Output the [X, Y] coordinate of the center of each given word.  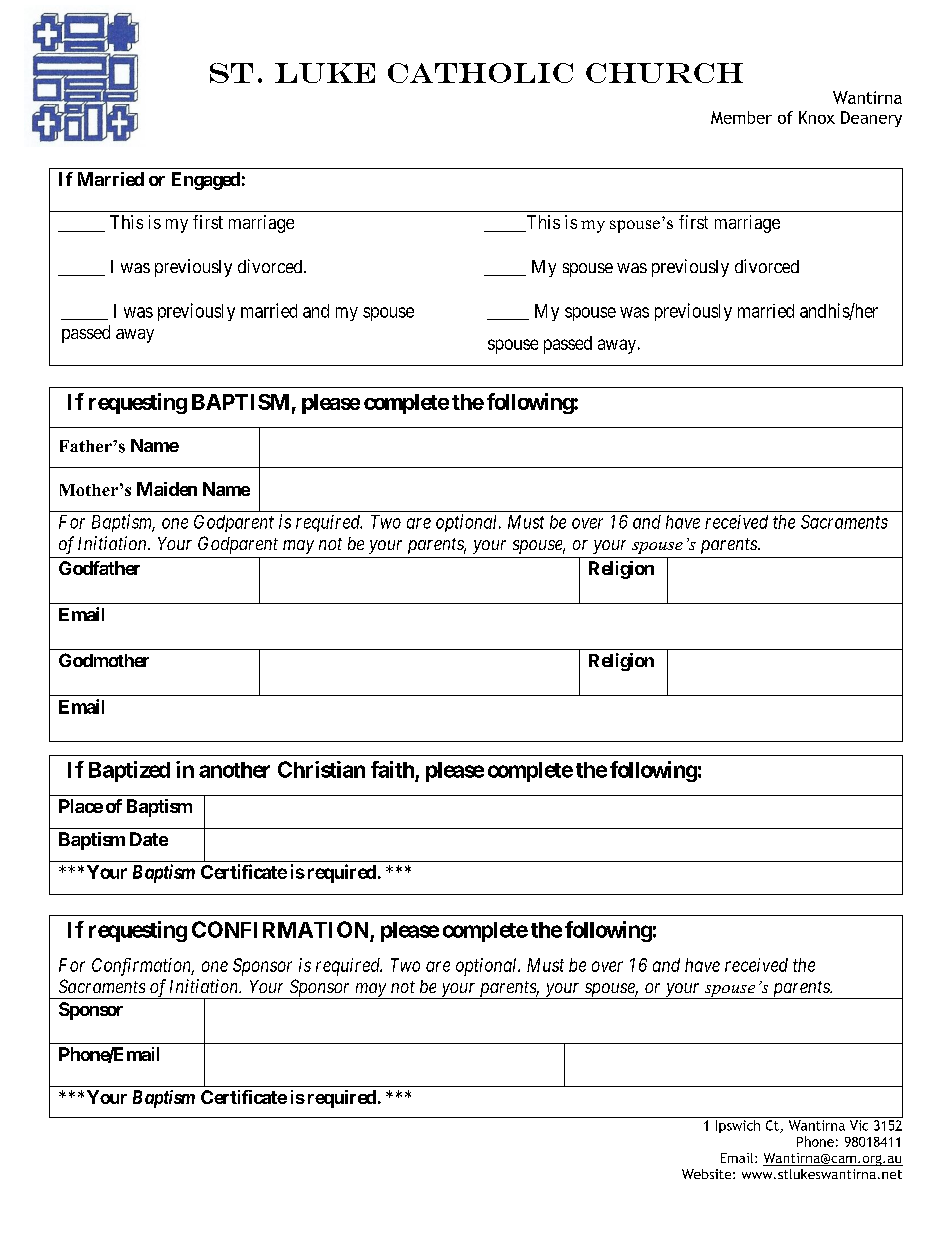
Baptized [129, 771]
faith [392, 769]
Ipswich [738, 1126]
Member [741, 117]
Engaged [206, 181]
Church [664, 73]
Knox [817, 117]
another [234, 770]
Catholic [480, 73]
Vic [859, 1125]
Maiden [167, 489]
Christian [321, 769]
